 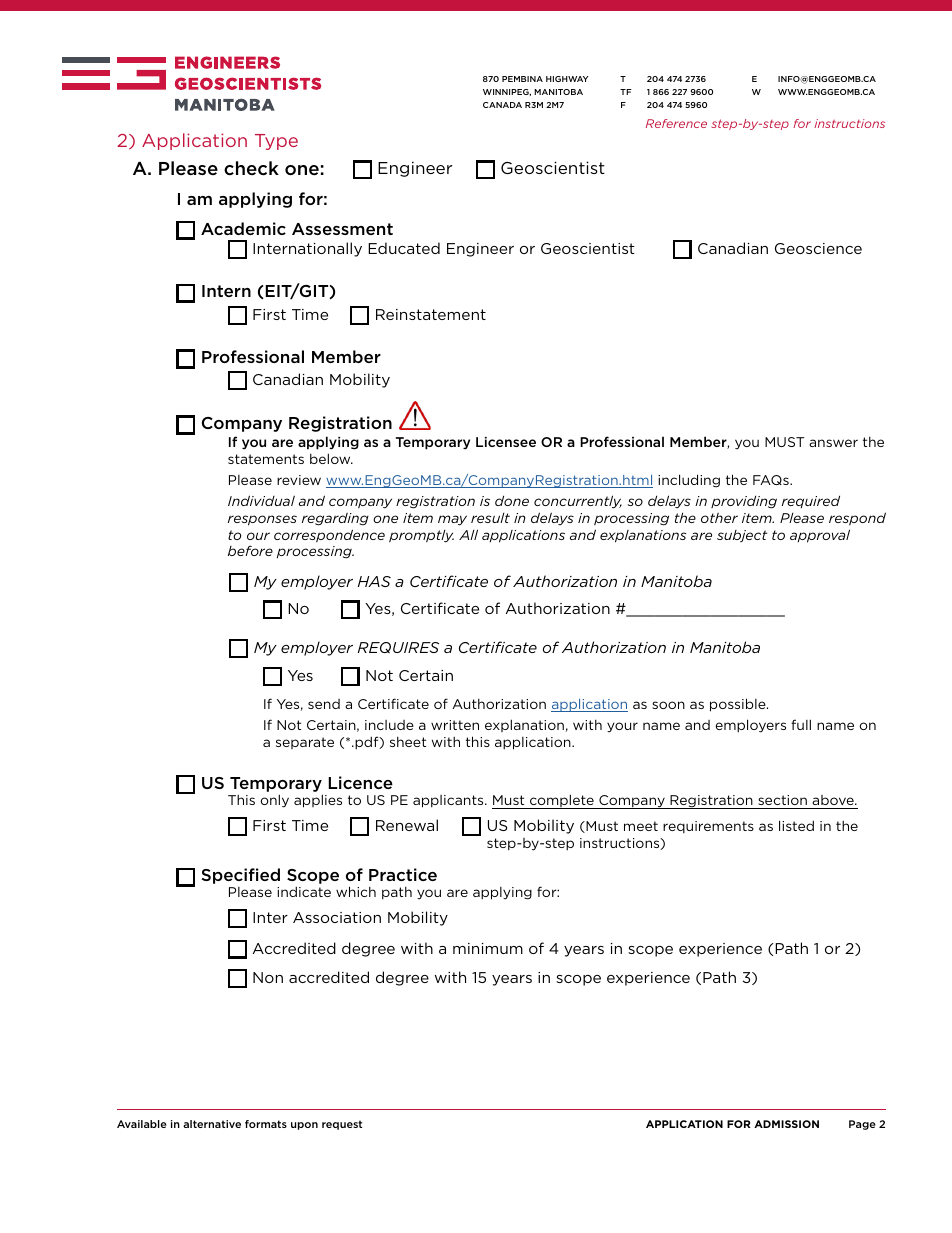 I want to click on Specified, so click(x=241, y=876).
